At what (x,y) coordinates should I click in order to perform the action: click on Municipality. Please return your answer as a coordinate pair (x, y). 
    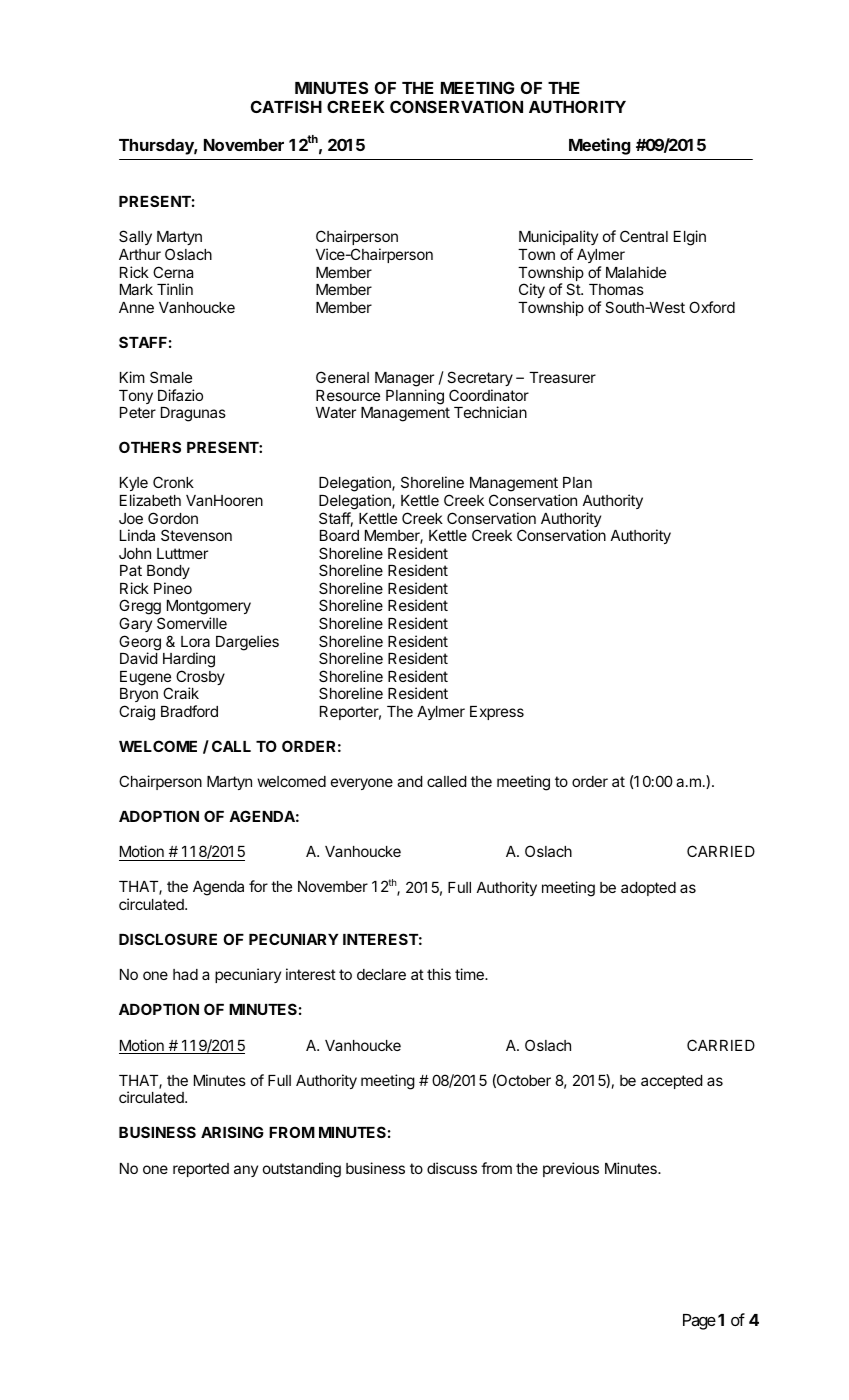
    Looking at the image, I should click on (558, 239).
